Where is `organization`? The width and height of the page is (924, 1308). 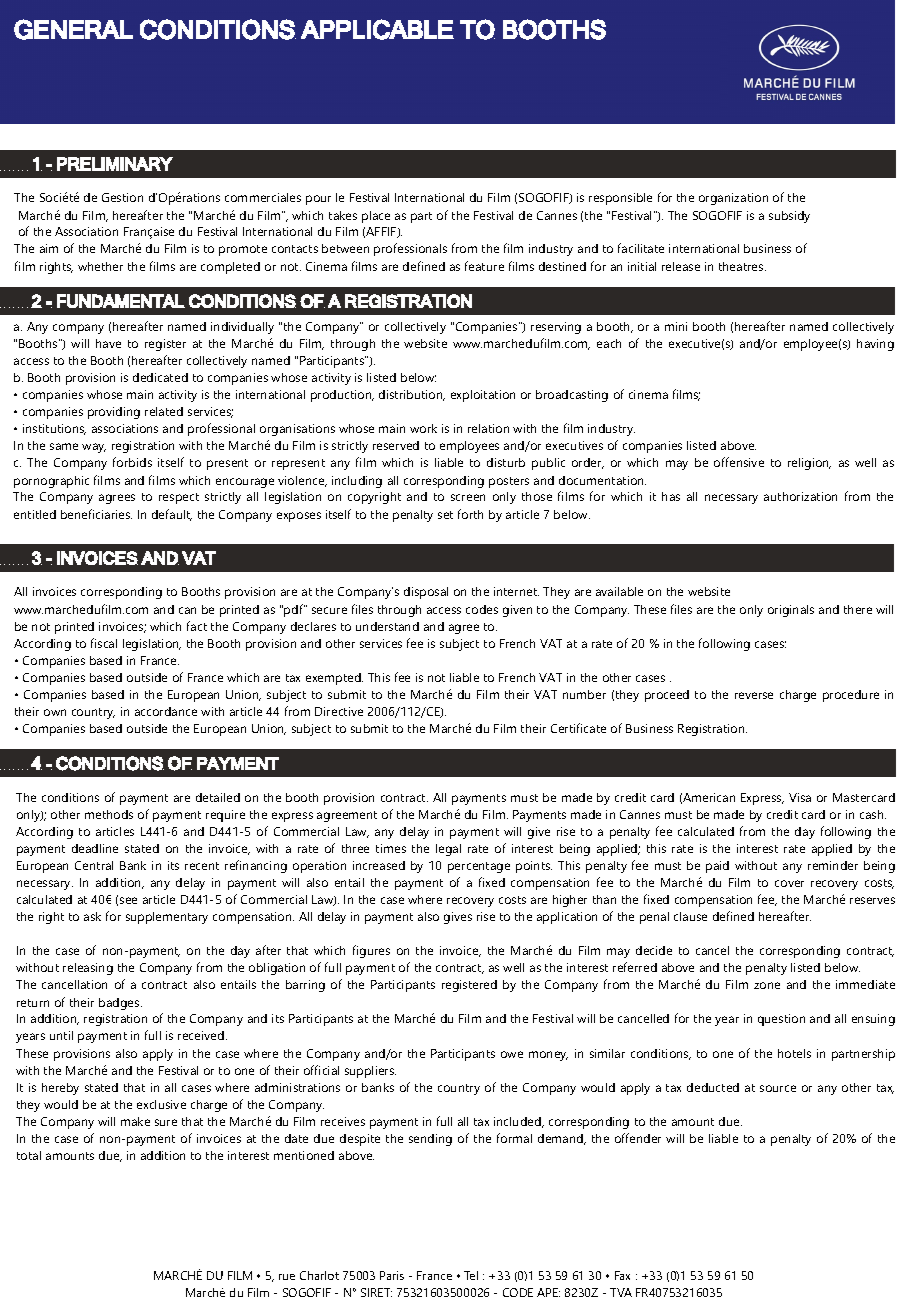
organization is located at coordinates (733, 199).
